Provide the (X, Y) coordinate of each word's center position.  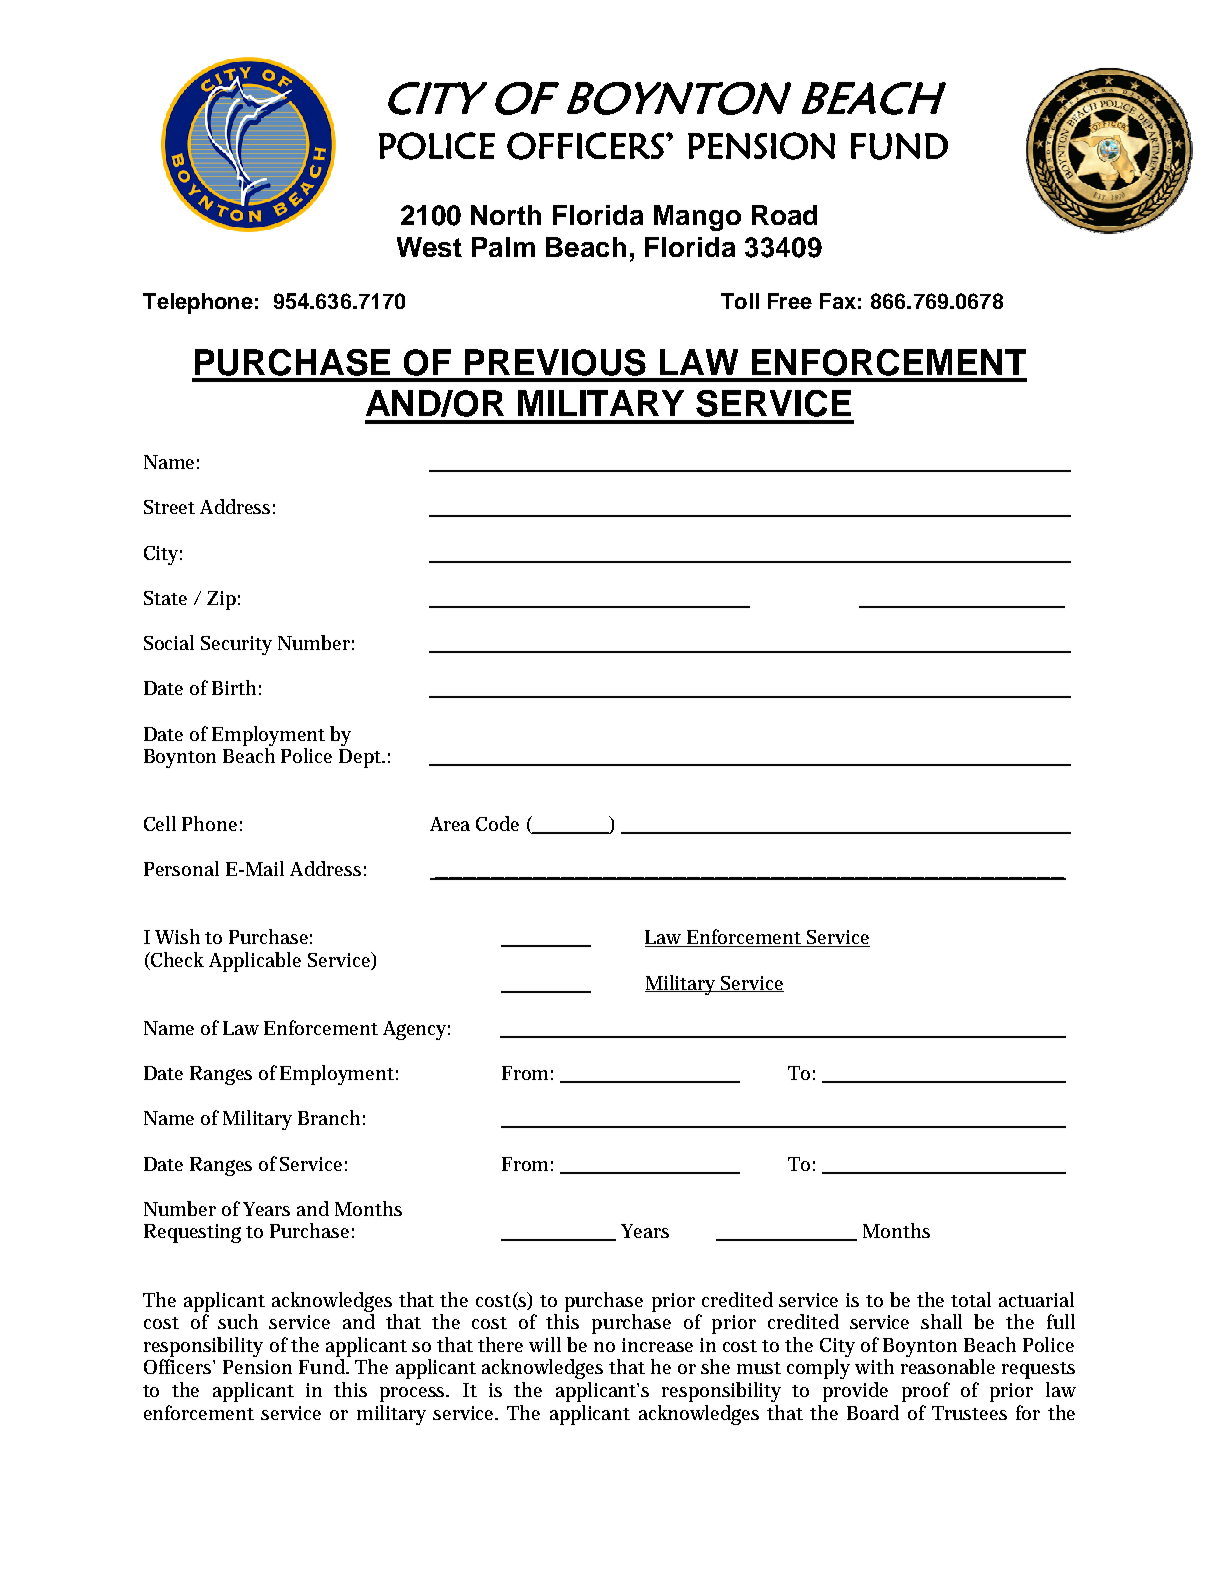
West (429, 247)
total (971, 1299)
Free (790, 301)
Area (450, 824)
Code (497, 823)
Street (169, 507)
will (545, 1344)
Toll (740, 301)
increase (657, 1345)
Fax (838, 301)
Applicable (255, 962)
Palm (503, 247)
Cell (160, 823)
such (238, 1321)
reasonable (948, 1366)
